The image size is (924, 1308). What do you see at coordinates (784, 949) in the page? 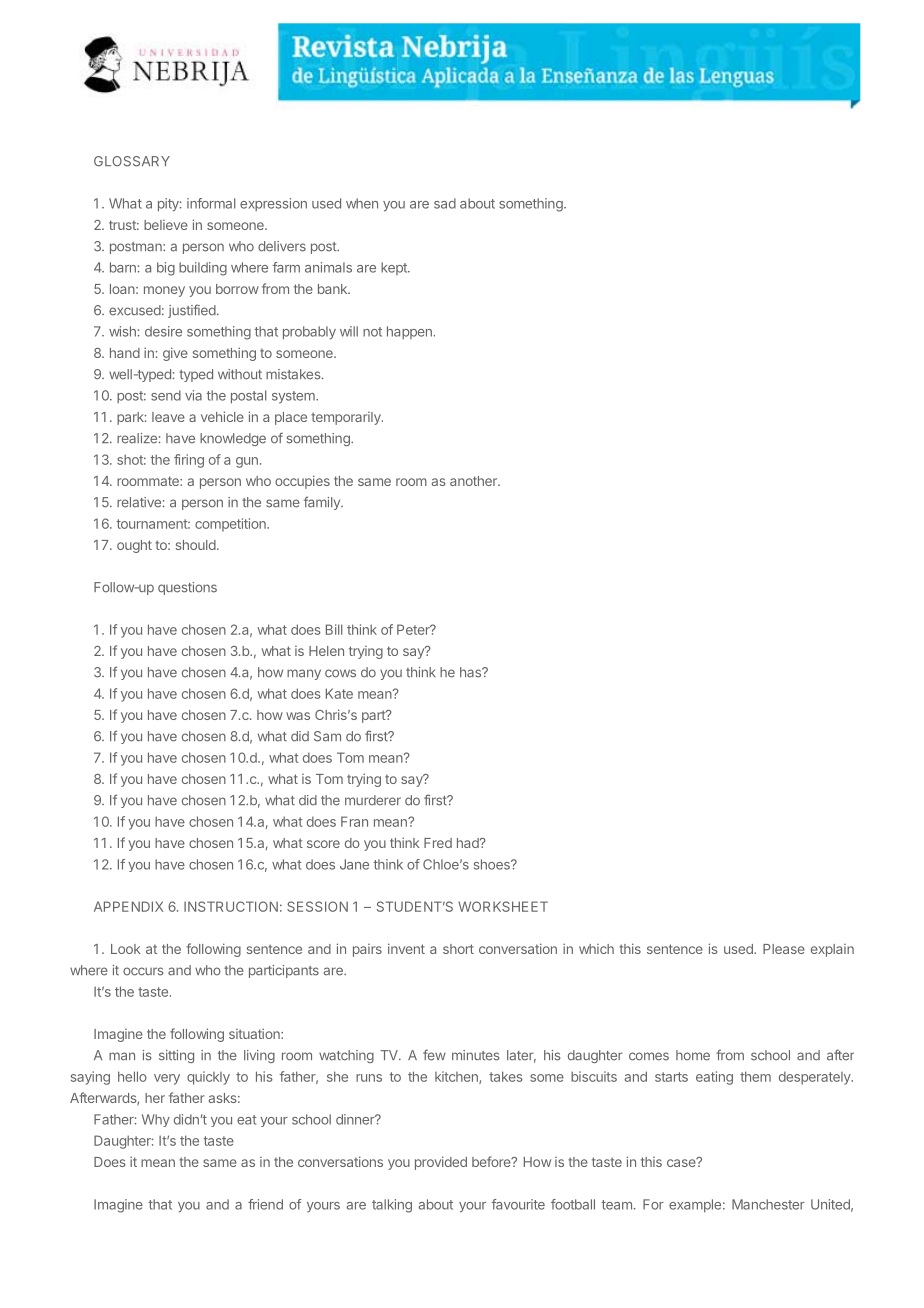
I see `Please` at bounding box center [784, 949].
